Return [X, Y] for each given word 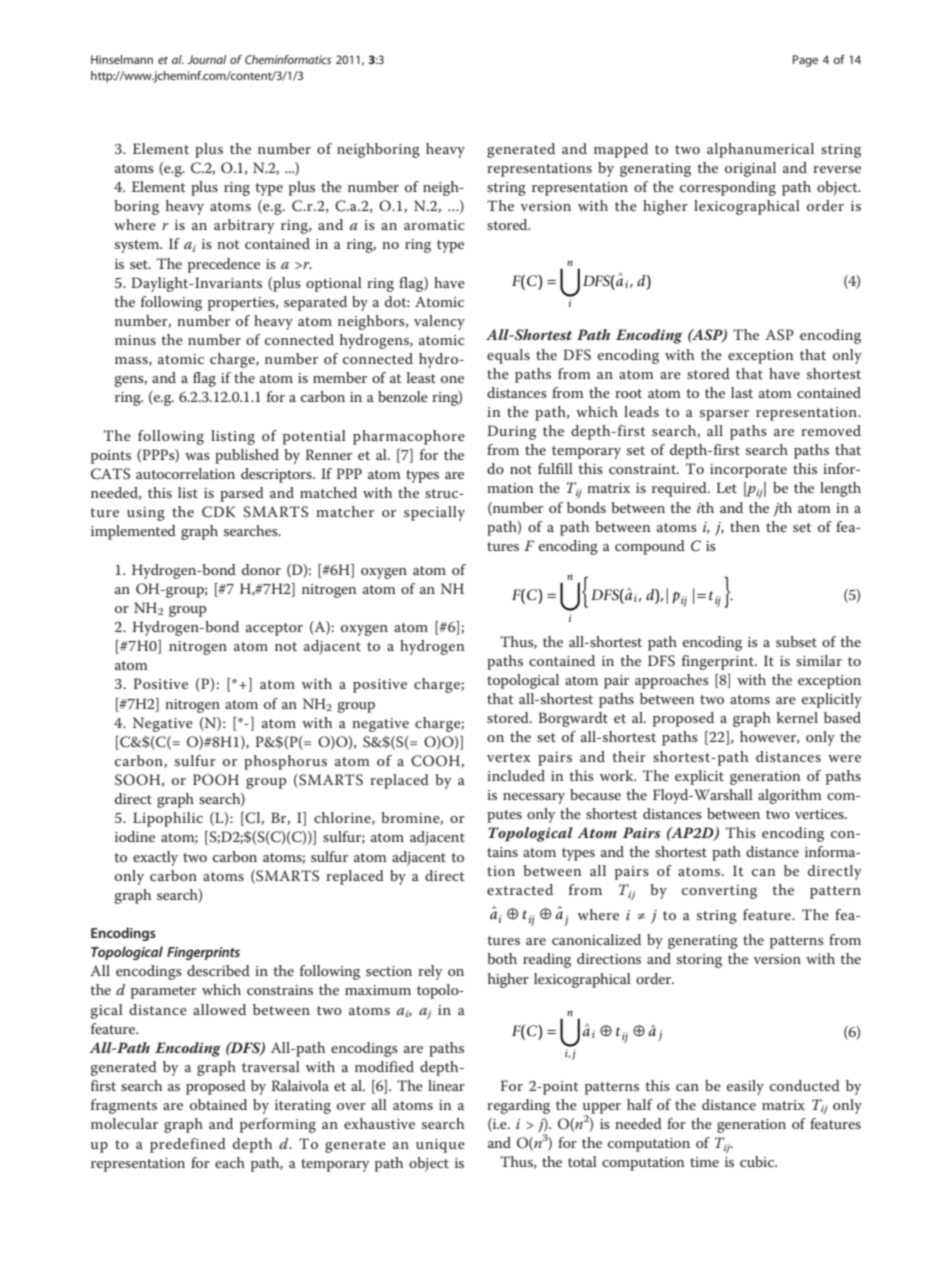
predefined [188, 1145]
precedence [224, 265]
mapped [621, 150]
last [742, 392]
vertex [509, 757]
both [502, 958]
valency [439, 322]
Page [805, 61]
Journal [206, 59]
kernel [797, 717]
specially [434, 513]
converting [719, 892]
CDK [218, 512]
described [218, 970]
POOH [216, 780]
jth [782, 509]
